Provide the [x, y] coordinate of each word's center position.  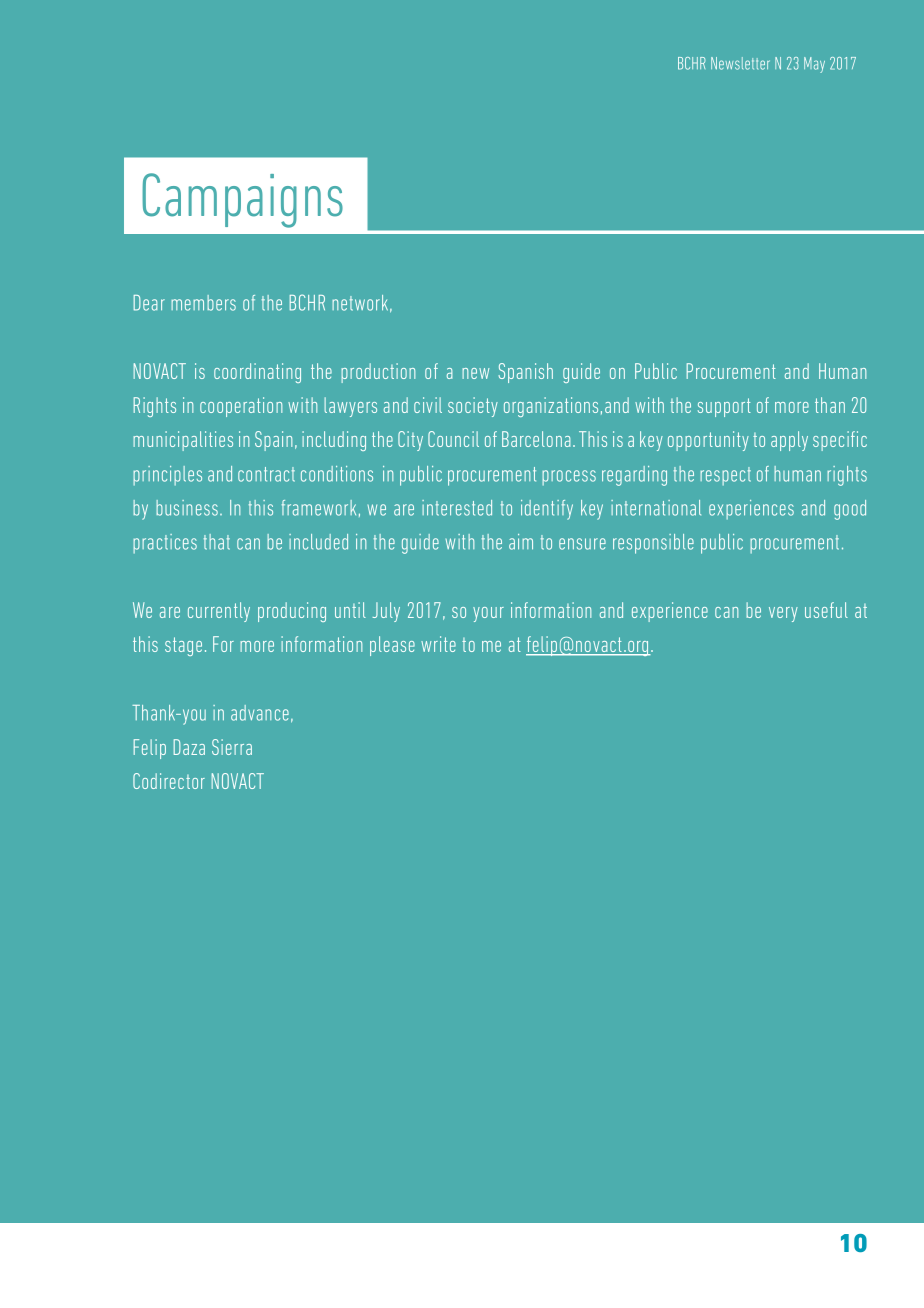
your [488, 614]
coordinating [257, 373]
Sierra [232, 747]
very [783, 614]
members [203, 303]
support [724, 407]
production [378, 373]
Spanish [525, 373]
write [438, 644]
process [569, 478]
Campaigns [242, 200]
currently [219, 612]
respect [725, 476]
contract [266, 474]
